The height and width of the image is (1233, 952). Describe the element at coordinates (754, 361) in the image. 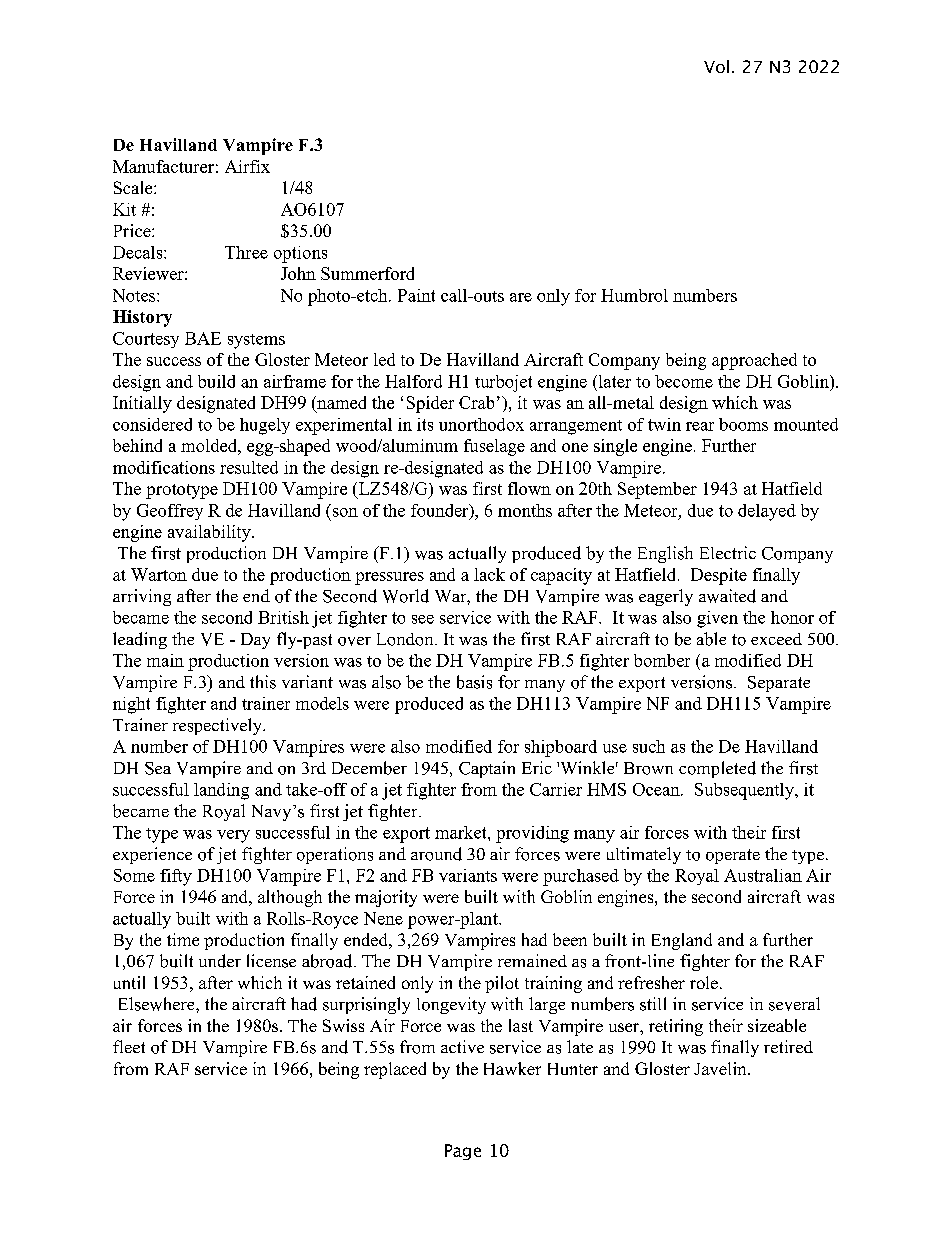

I see `approached` at that location.
